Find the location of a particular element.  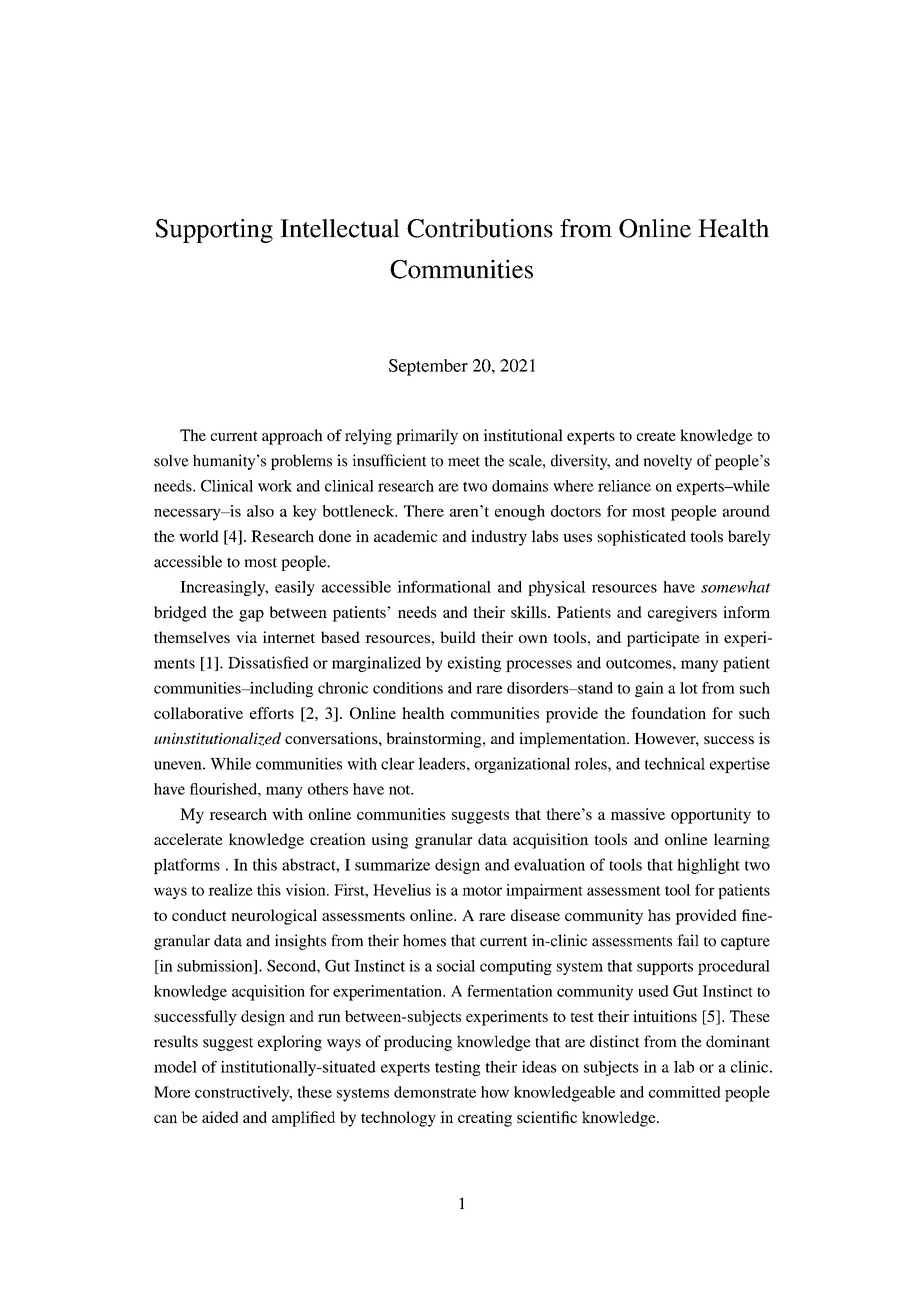

constructively is located at coordinates (243, 1094).
